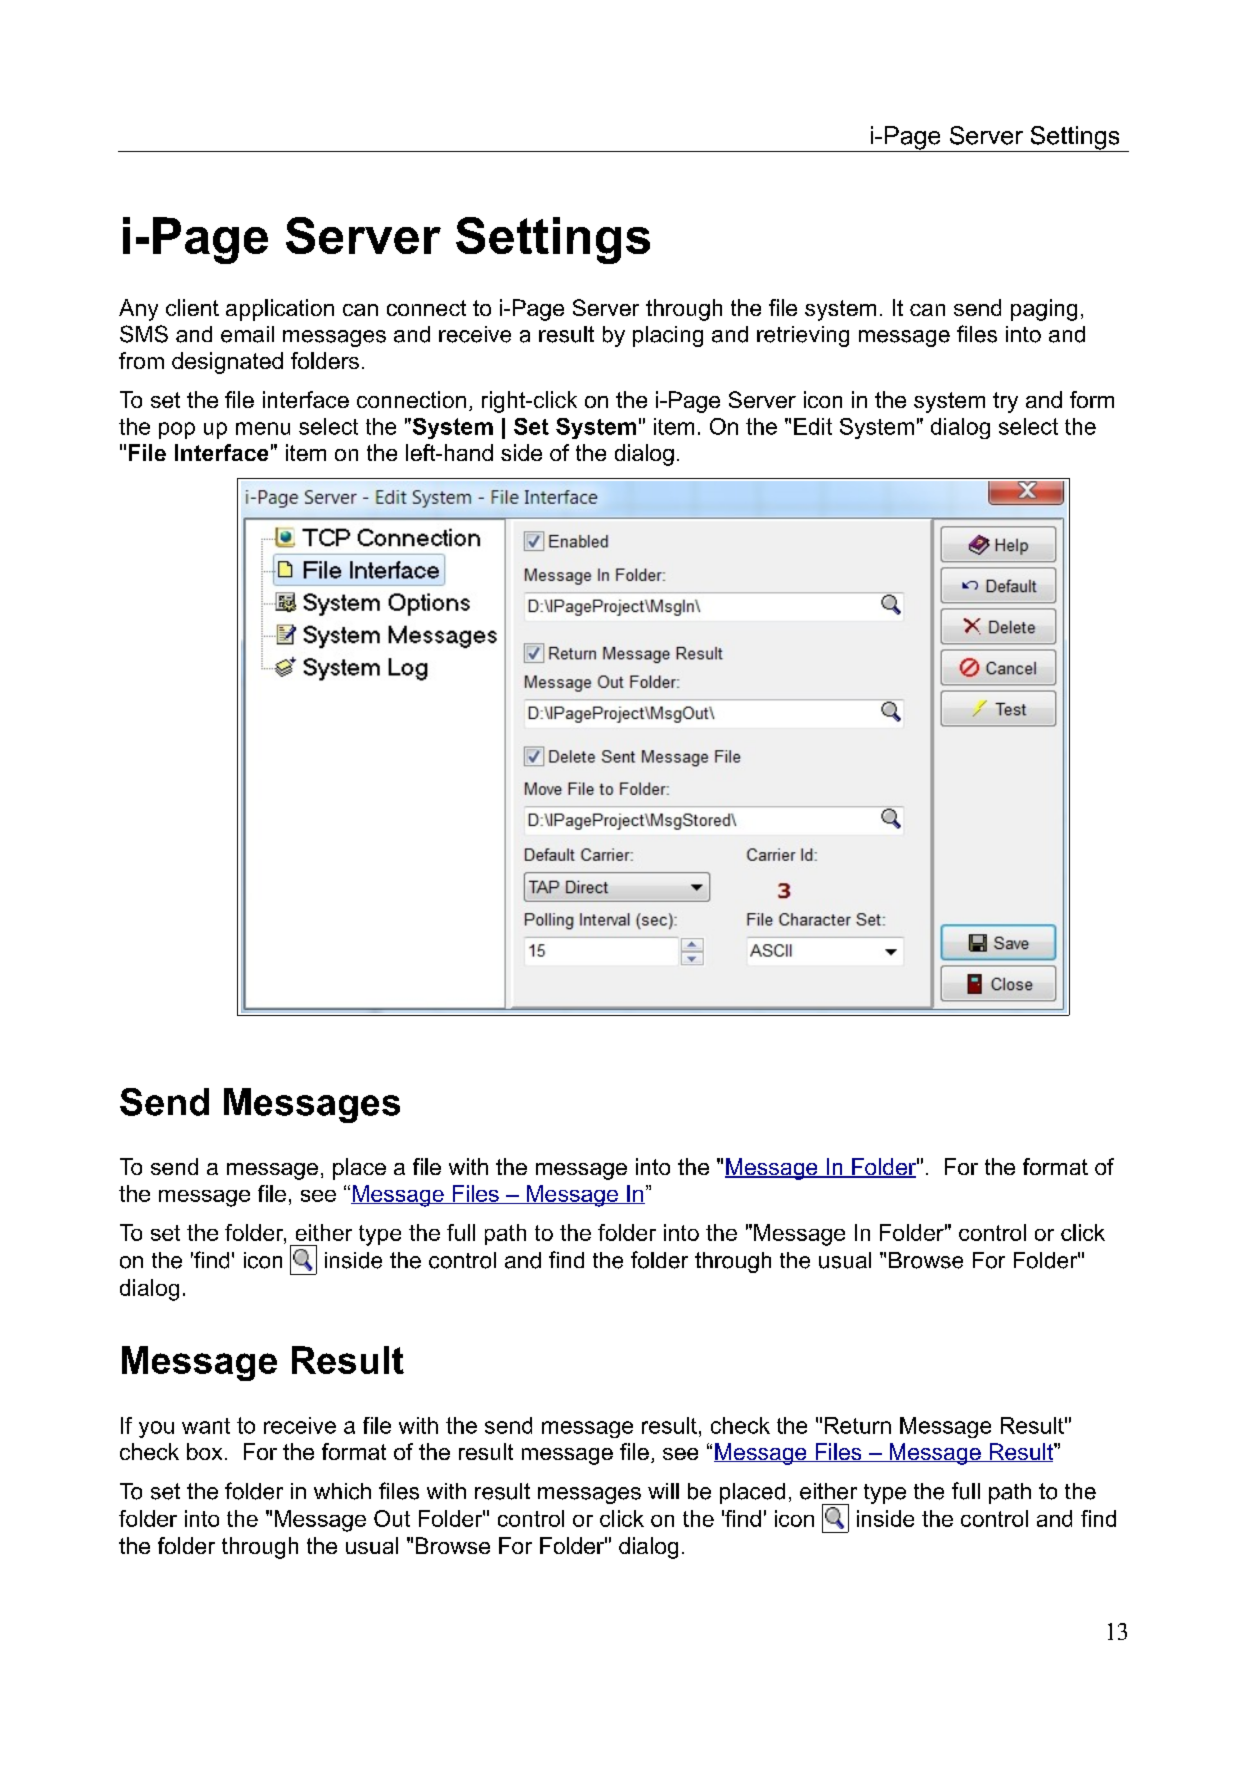  I want to click on which, so click(342, 1491).
